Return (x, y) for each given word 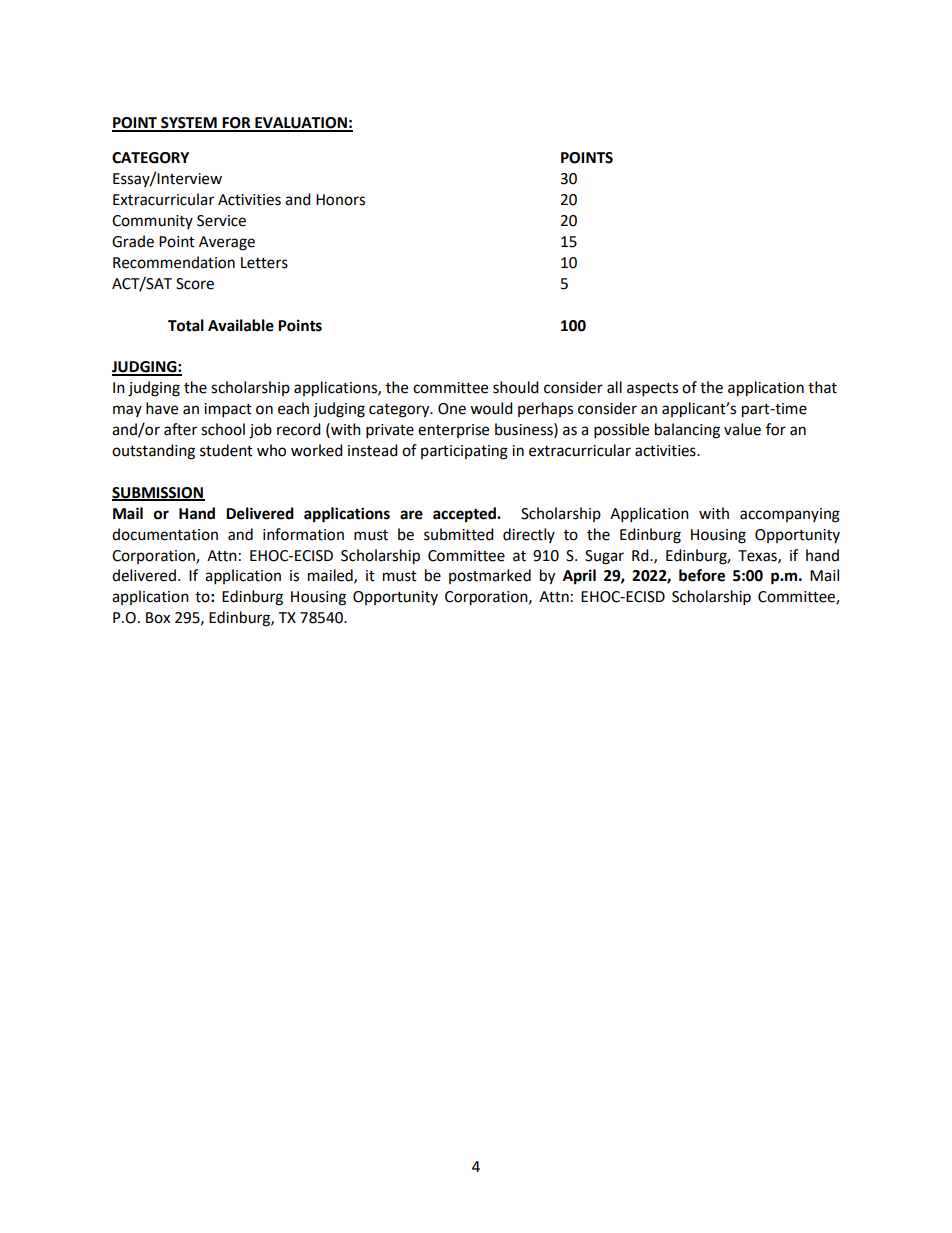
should (516, 387)
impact (228, 410)
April (579, 577)
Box (158, 618)
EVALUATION (301, 124)
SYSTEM (189, 124)
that (822, 387)
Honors (340, 200)
